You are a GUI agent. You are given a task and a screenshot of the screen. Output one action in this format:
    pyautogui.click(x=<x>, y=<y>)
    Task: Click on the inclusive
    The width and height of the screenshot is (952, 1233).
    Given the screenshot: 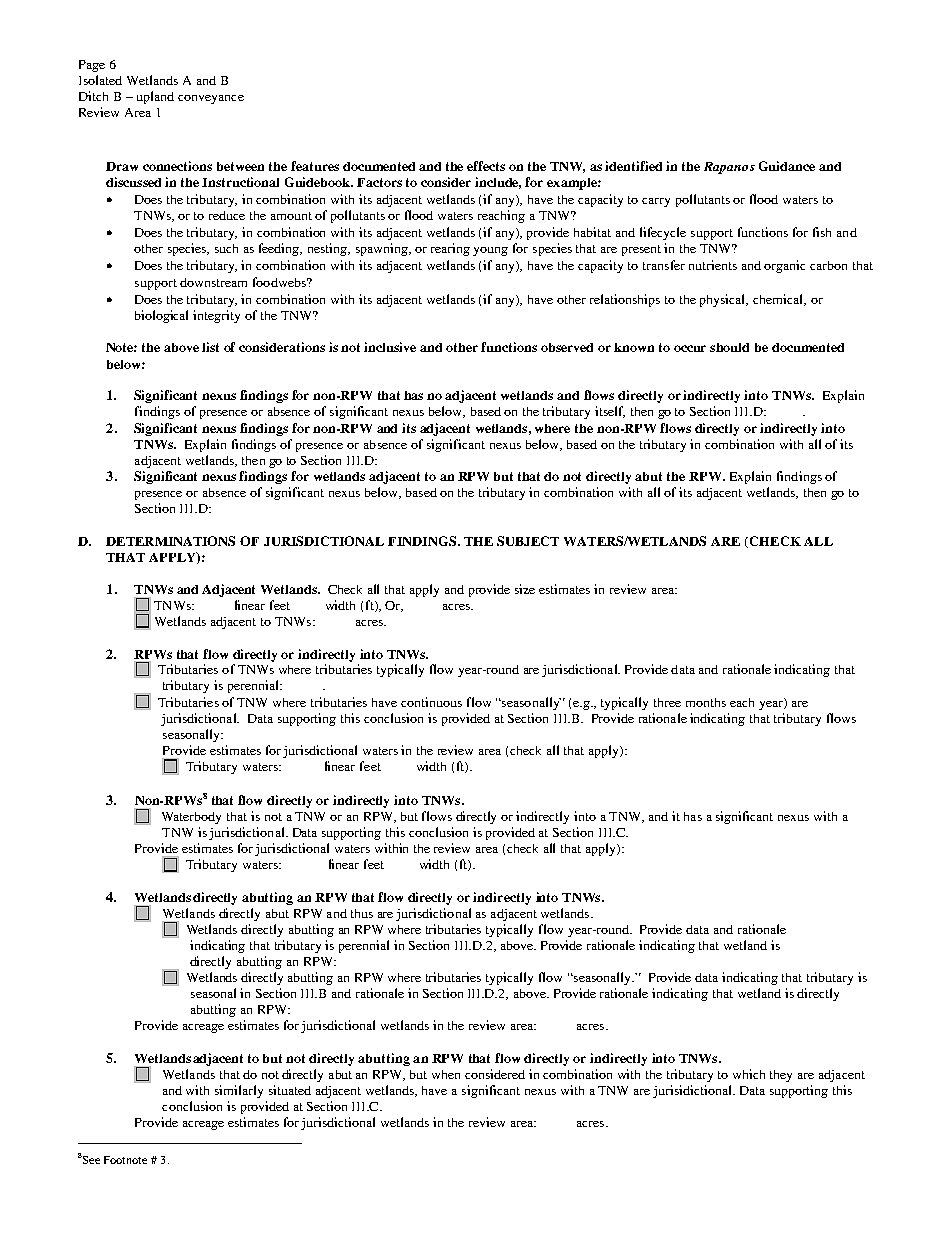 What is the action you would take?
    pyautogui.click(x=390, y=347)
